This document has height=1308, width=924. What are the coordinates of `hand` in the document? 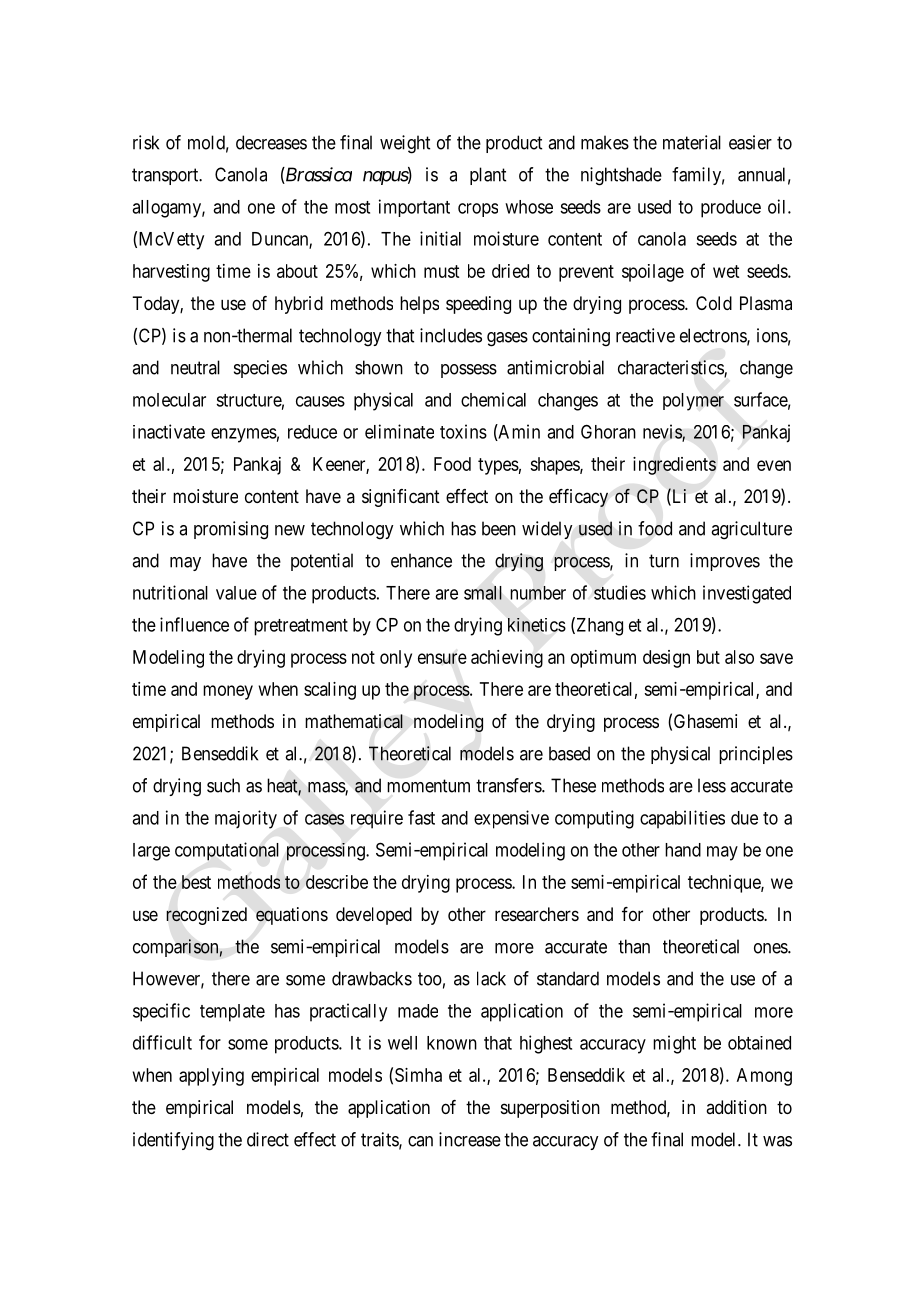 It's located at (683, 850).
